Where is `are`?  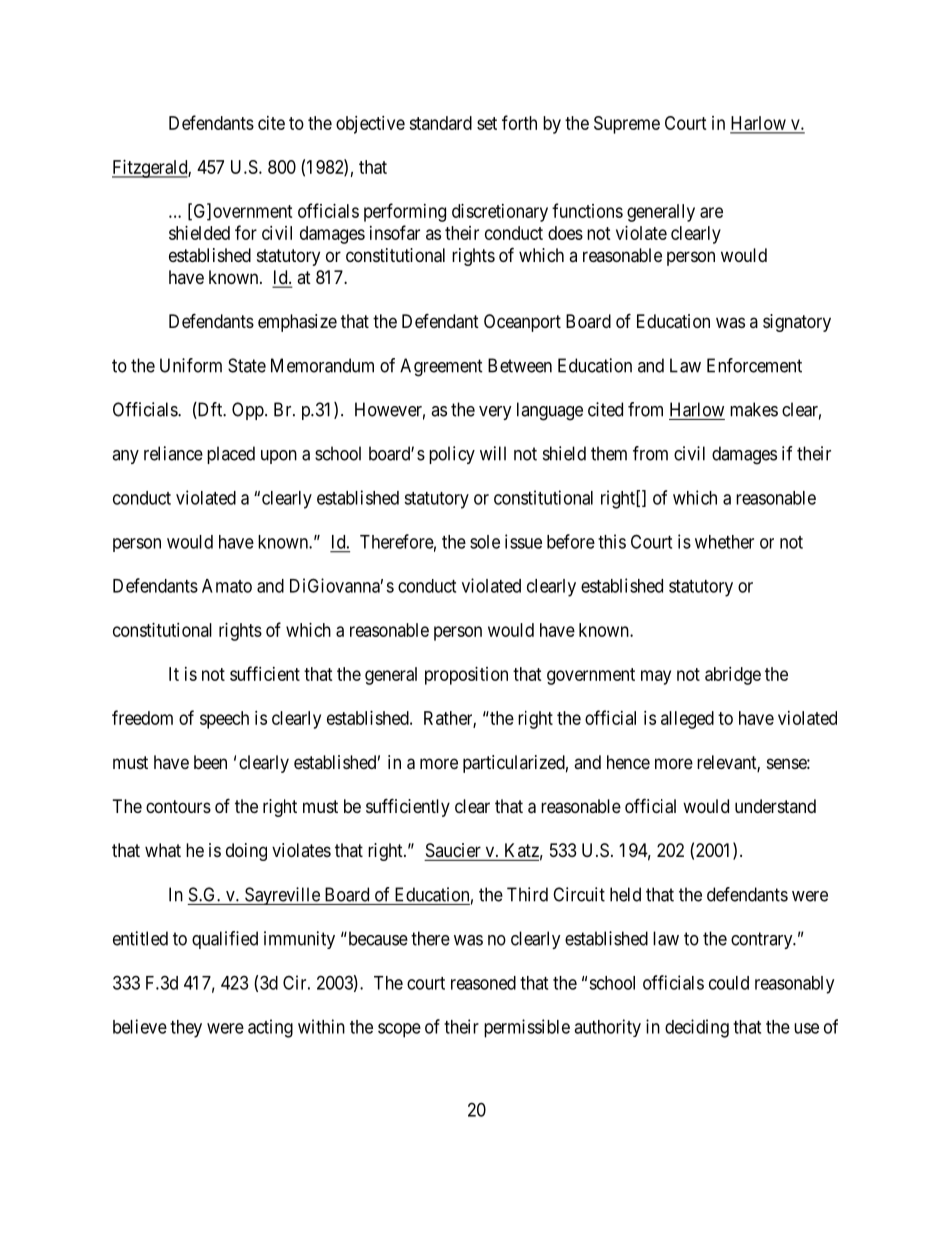
are is located at coordinates (711, 212).
